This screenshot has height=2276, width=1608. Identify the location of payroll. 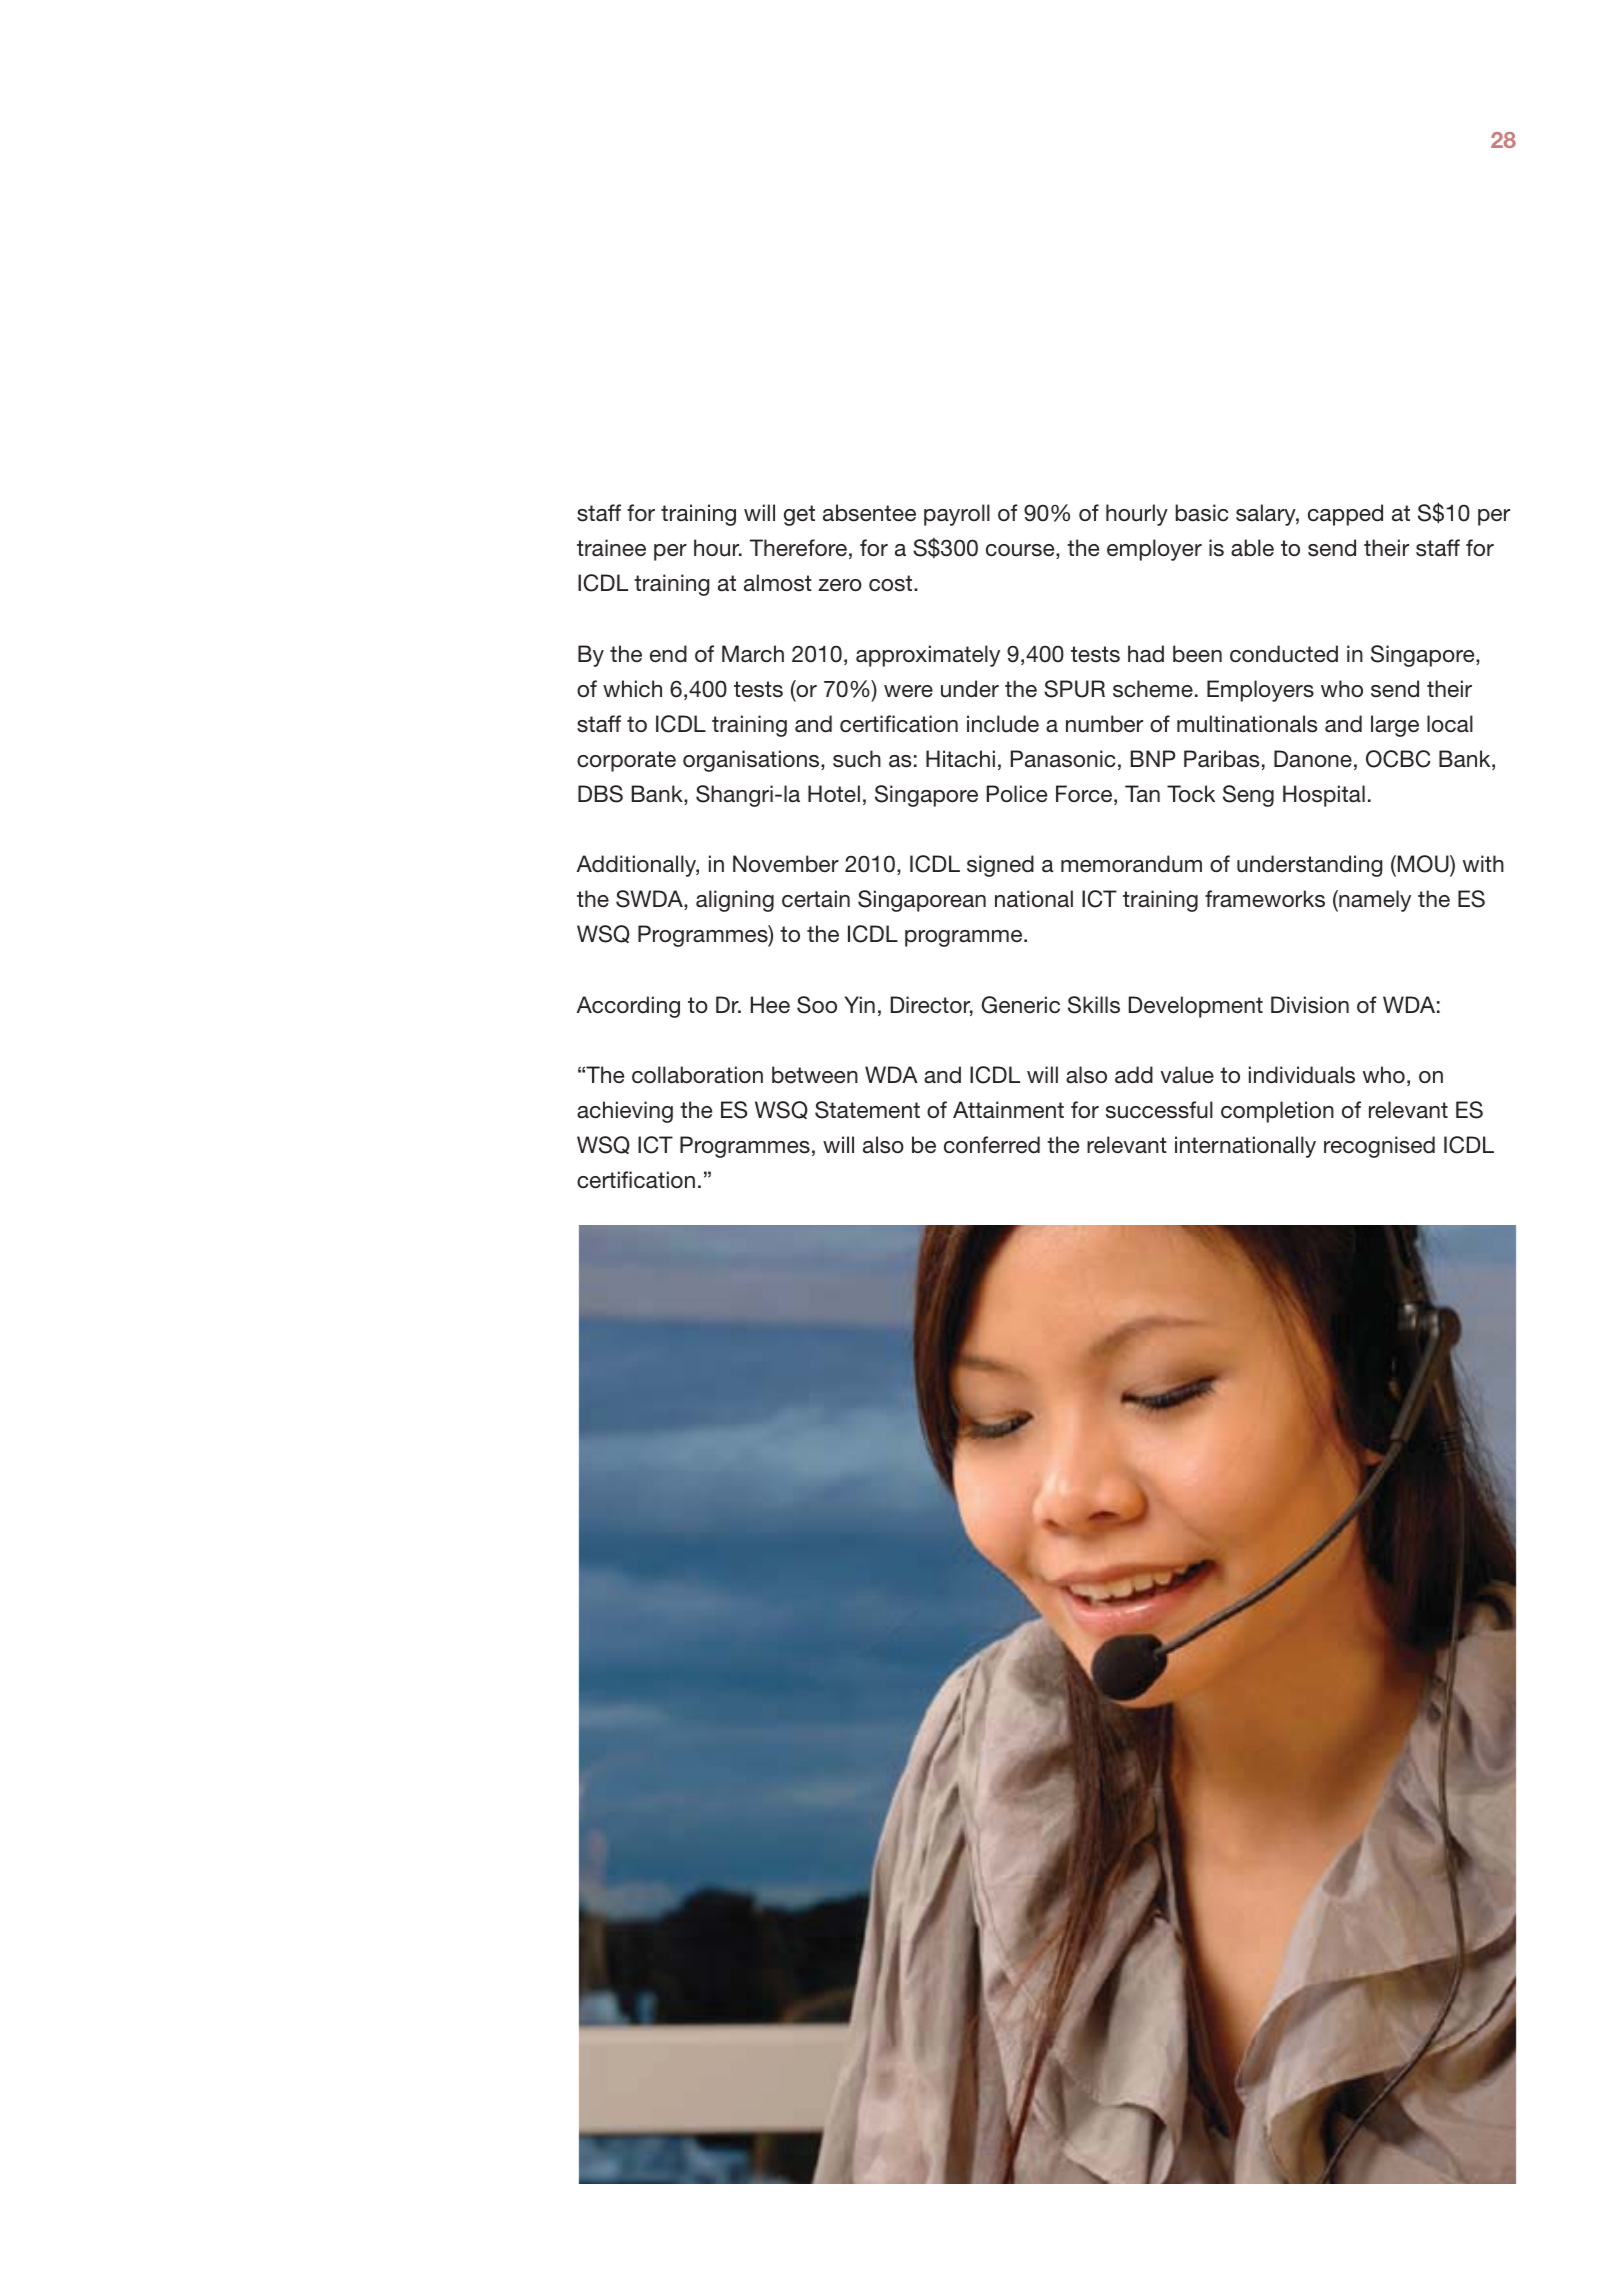
(957, 515).
